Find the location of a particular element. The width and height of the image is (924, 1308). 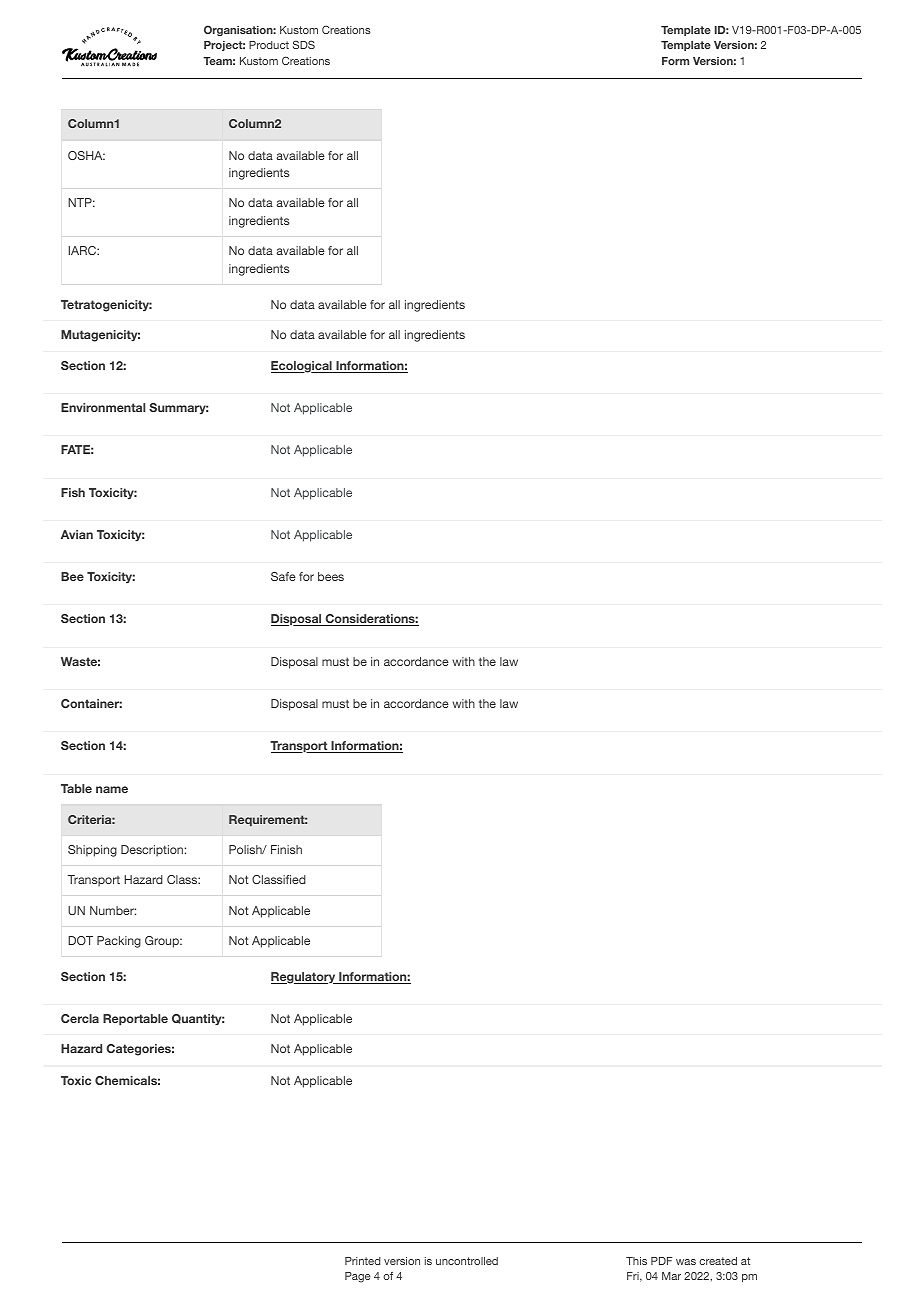

Page is located at coordinates (358, 1277).
